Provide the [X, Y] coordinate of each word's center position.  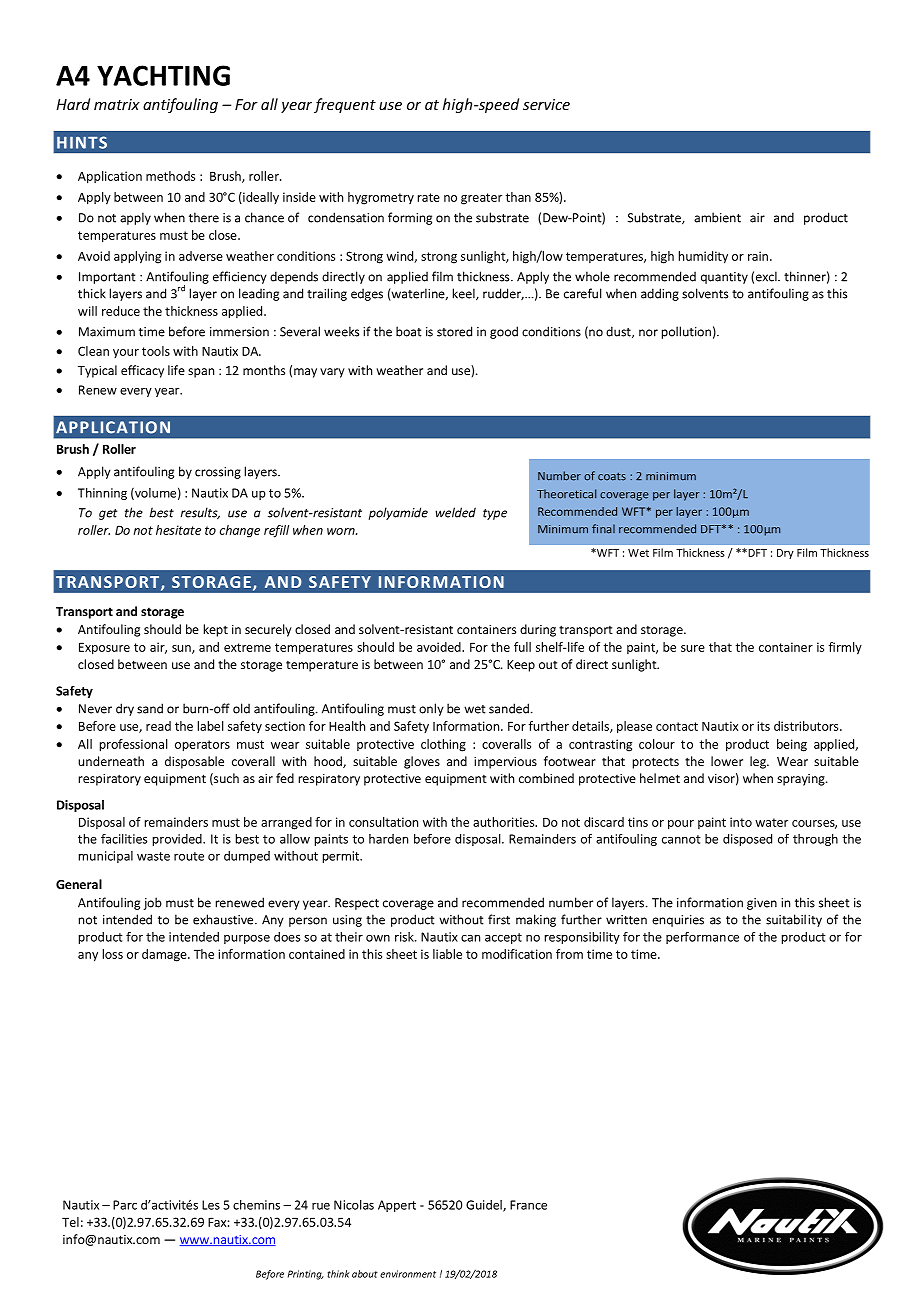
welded [455, 512]
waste [153, 856]
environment [408, 1274]
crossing [218, 473]
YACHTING [163, 75]
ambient [717, 217]
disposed [747, 840]
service [546, 104]
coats [612, 477]
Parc [125, 1205]
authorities [505, 822]
